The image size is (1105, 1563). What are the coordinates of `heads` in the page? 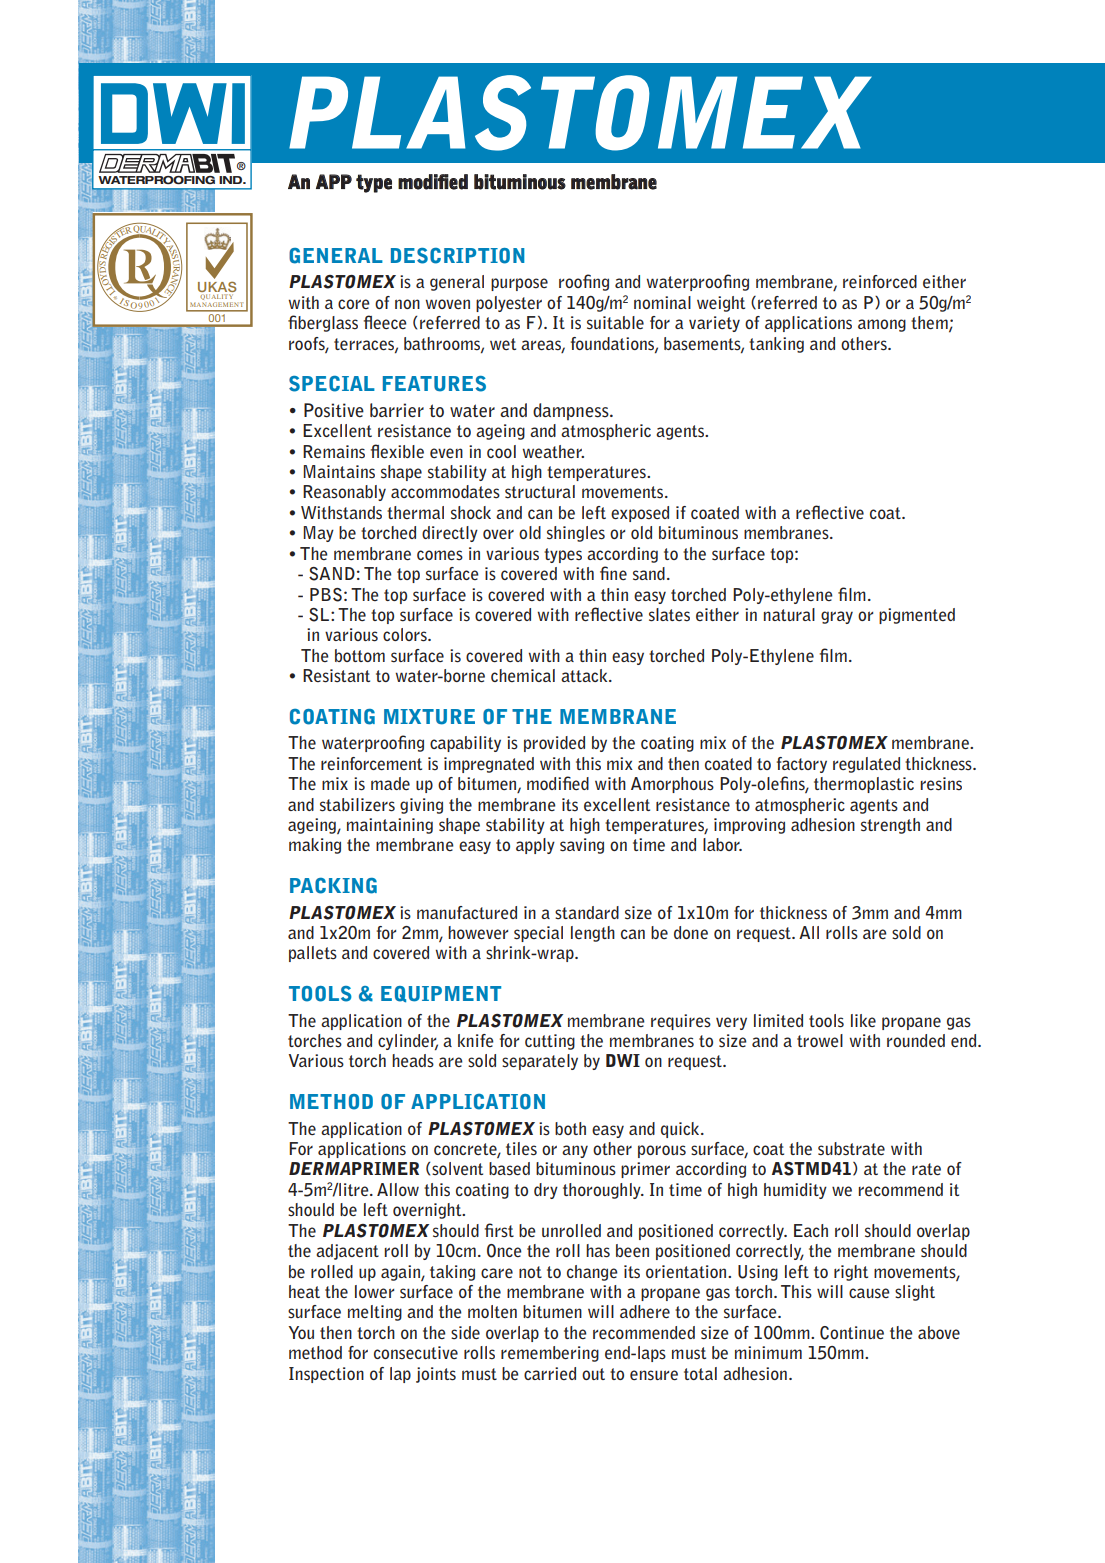 It's located at (413, 1061).
